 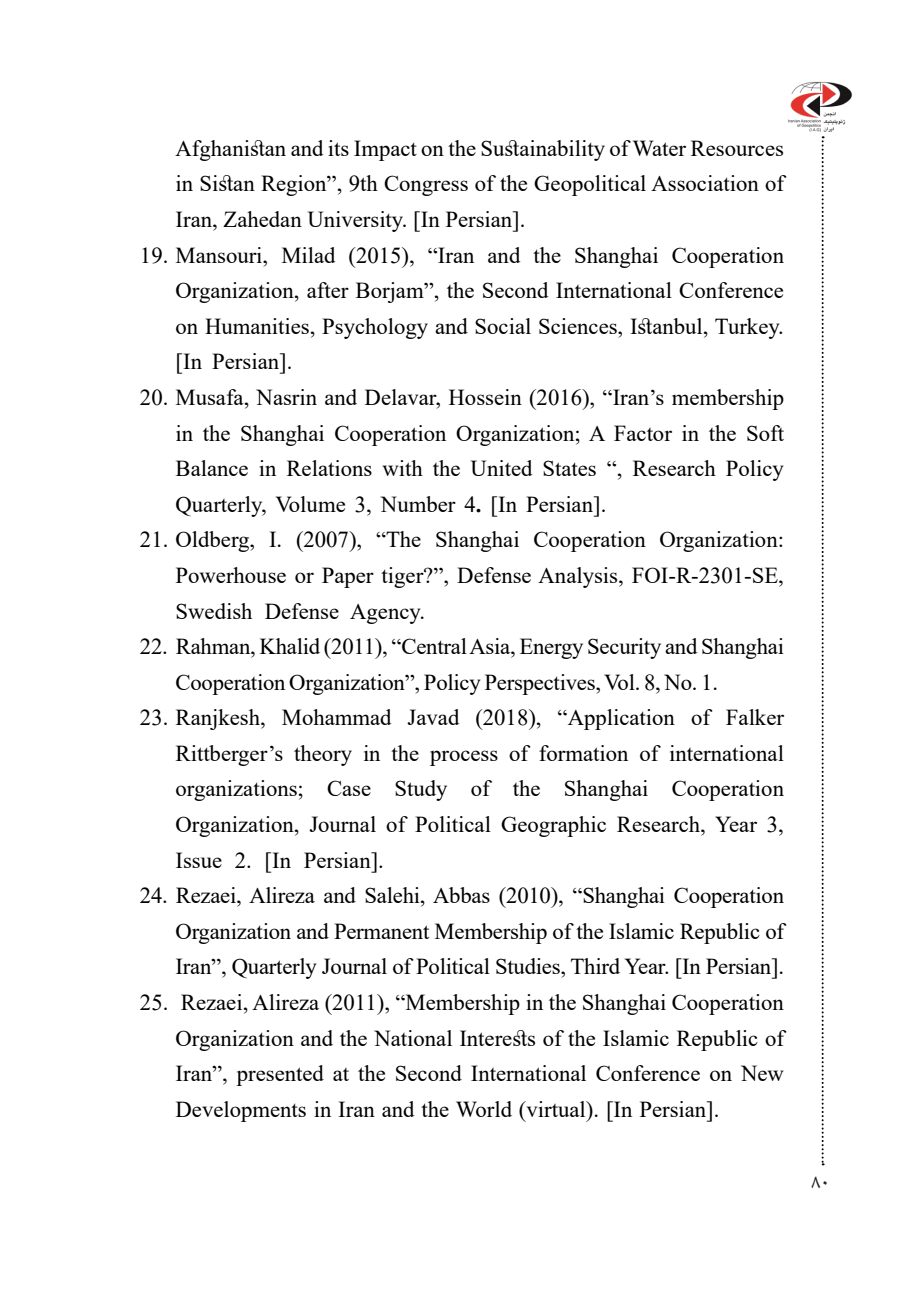 What do you see at coordinates (426, 185) in the page?
I see `Congress` at bounding box center [426, 185].
